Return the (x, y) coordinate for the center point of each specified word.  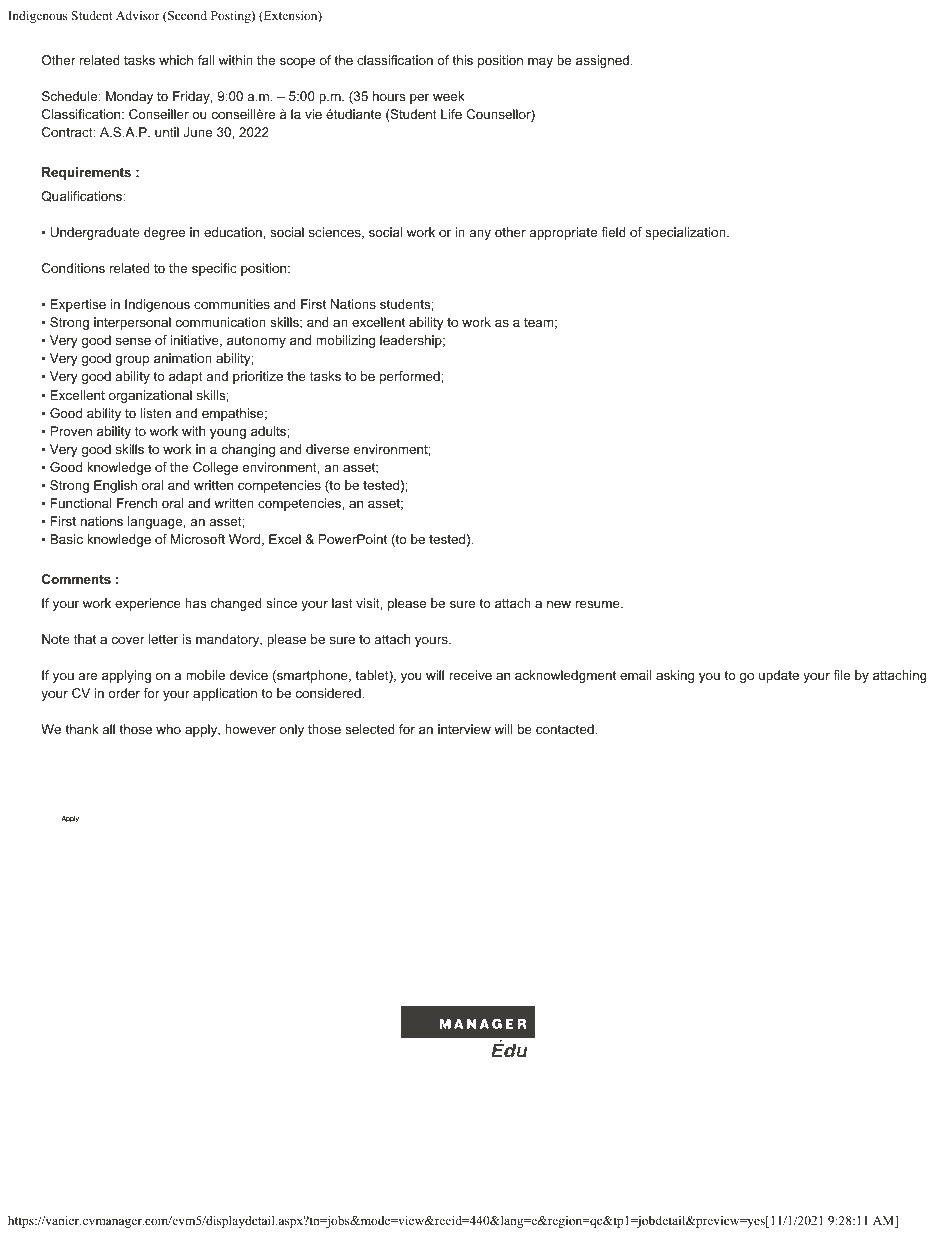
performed (411, 377)
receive (470, 675)
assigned (602, 61)
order (124, 693)
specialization (686, 233)
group (132, 361)
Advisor (138, 15)
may (540, 63)
